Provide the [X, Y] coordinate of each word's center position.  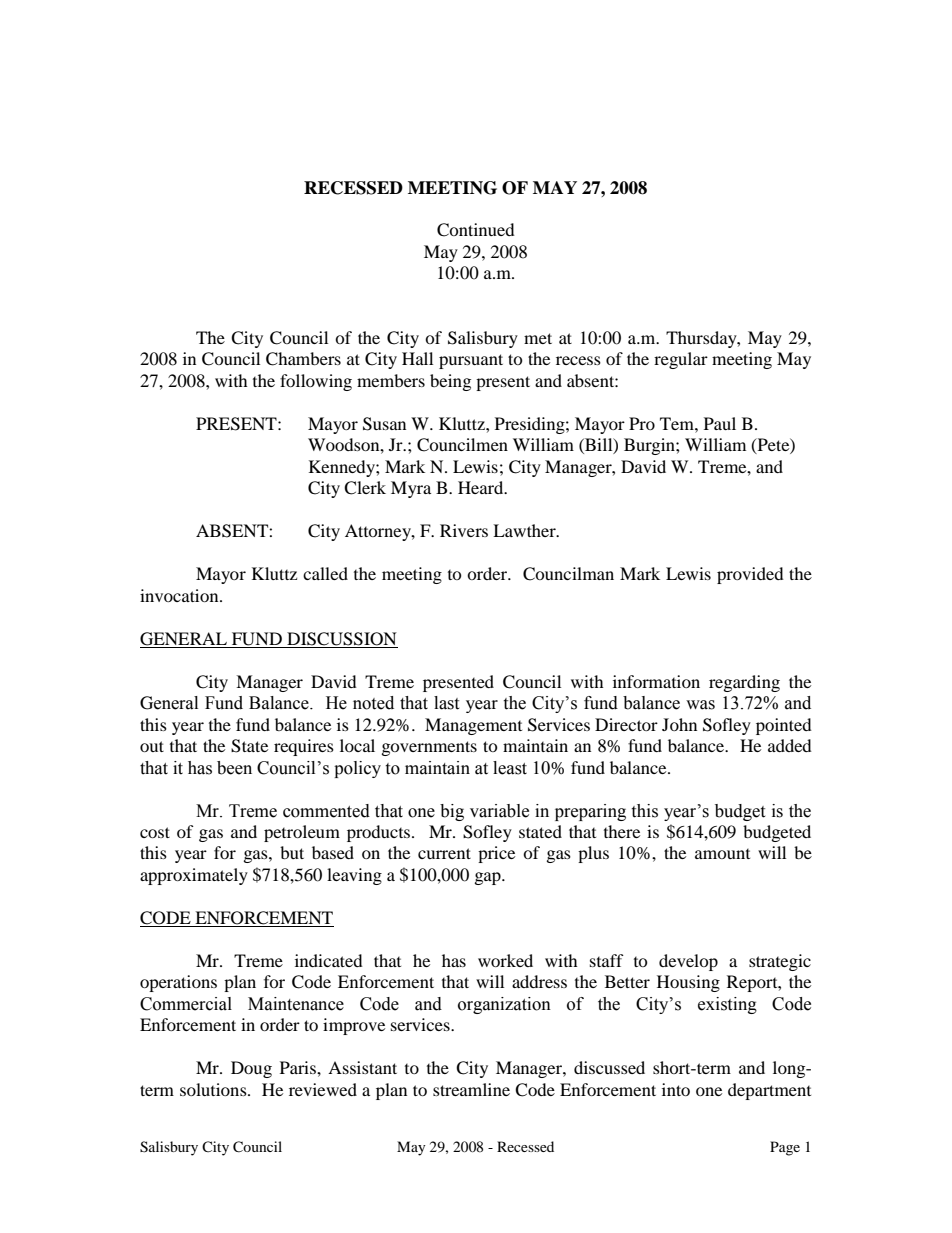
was [700, 705]
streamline [471, 1089]
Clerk [365, 488]
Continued [476, 230]
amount [722, 854]
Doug [251, 1069]
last [446, 703]
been [234, 768]
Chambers [303, 359]
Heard [482, 487]
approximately [194, 876]
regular [681, 360]
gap [489, 878]
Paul [720, 423]
